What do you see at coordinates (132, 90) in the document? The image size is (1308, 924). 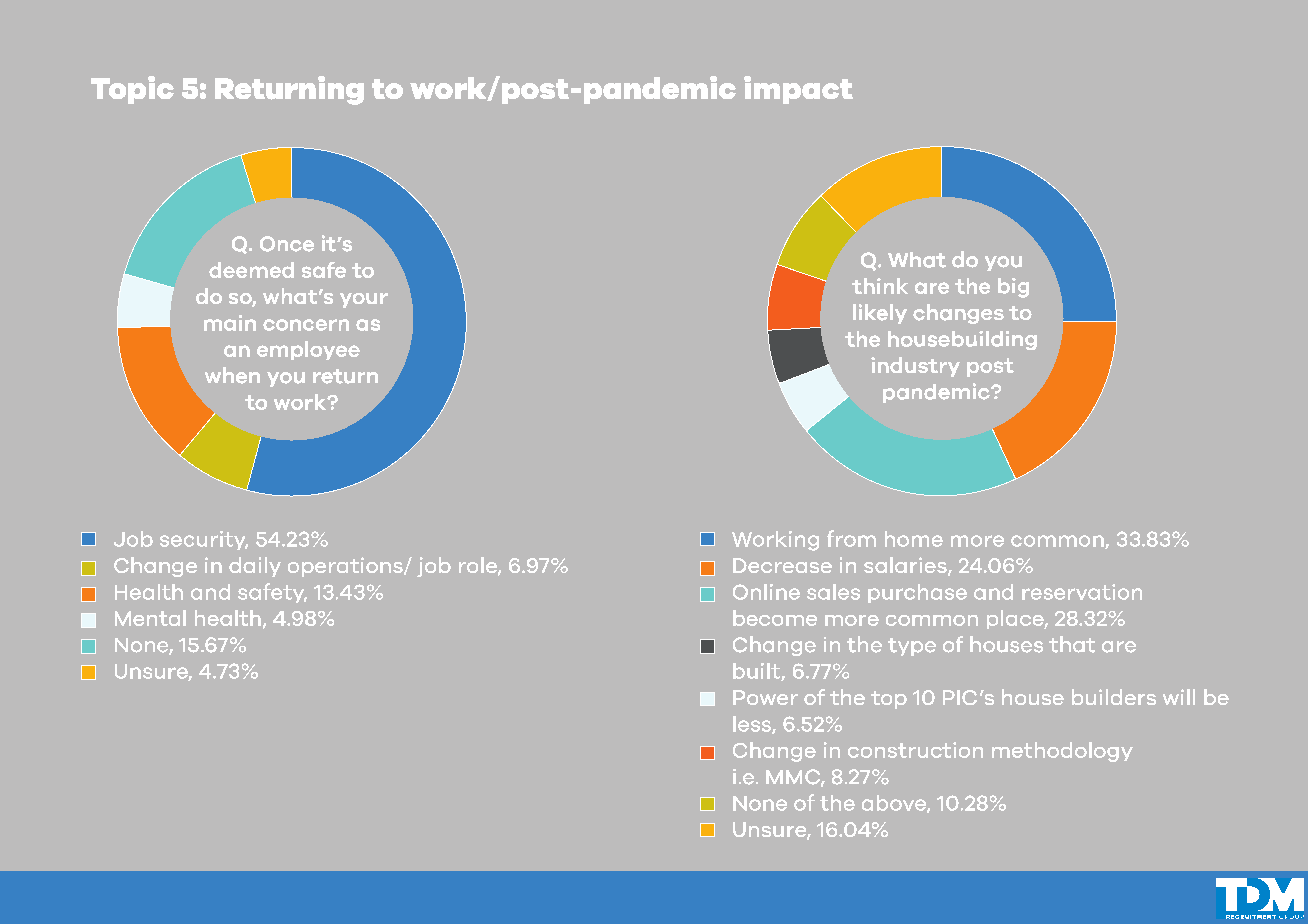 I see `Topic` at bounding box center [132, 90].
